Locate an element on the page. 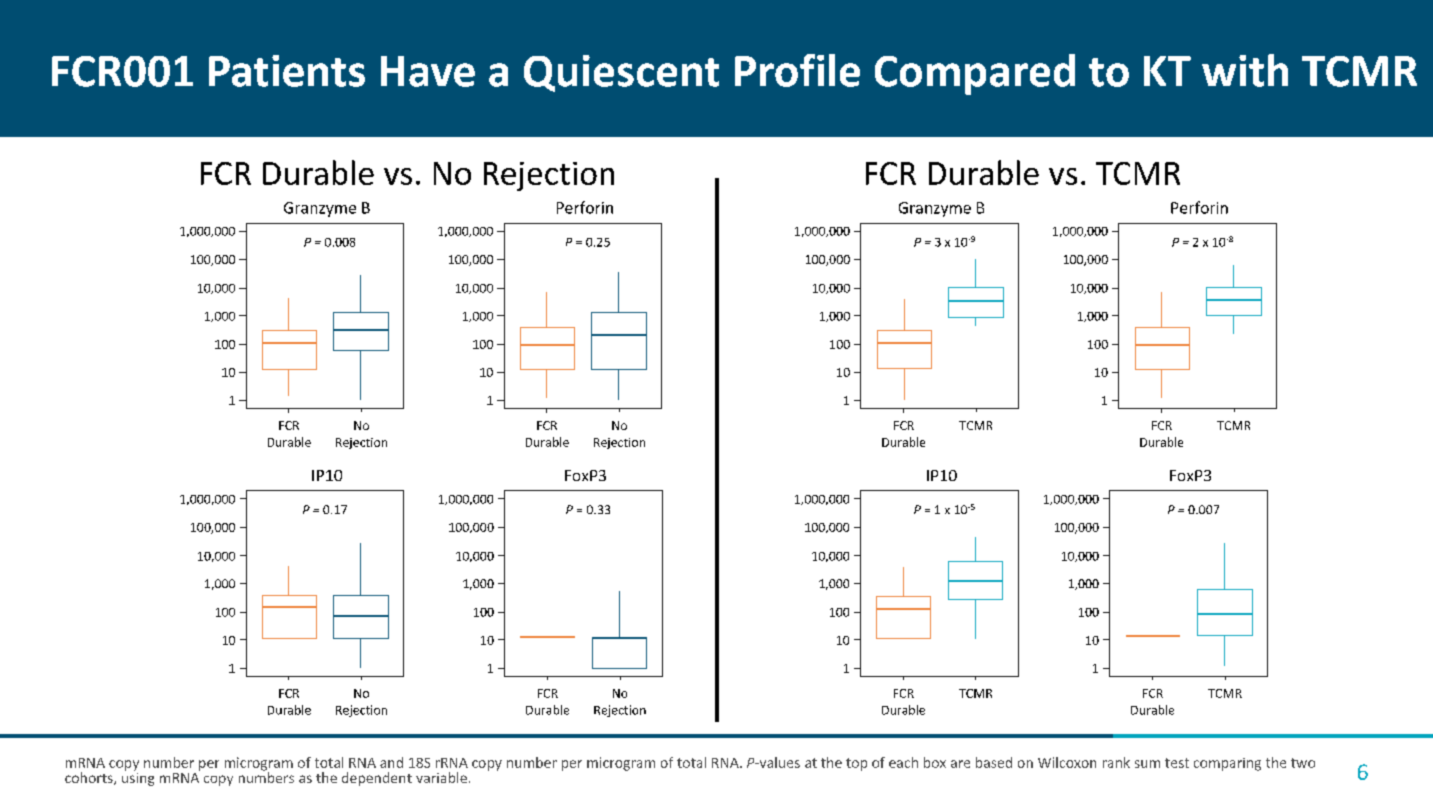 Image resolution: width=1433 pixels, height=806 pixels. test is located at coordinates (1177, 763).
